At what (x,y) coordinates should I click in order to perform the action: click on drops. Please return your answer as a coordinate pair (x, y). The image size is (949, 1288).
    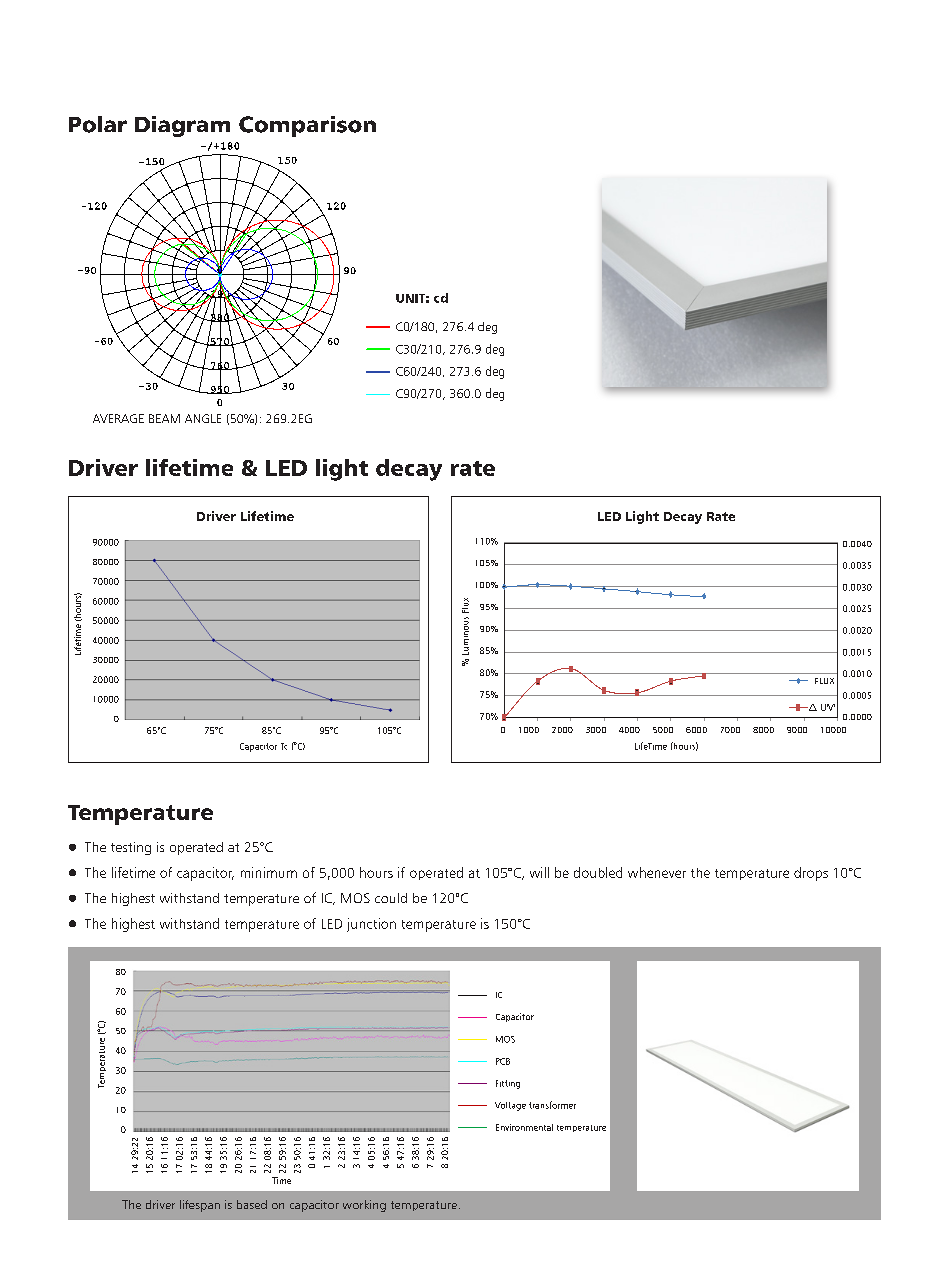
    Looking at the image, I should click on (811, 874).
